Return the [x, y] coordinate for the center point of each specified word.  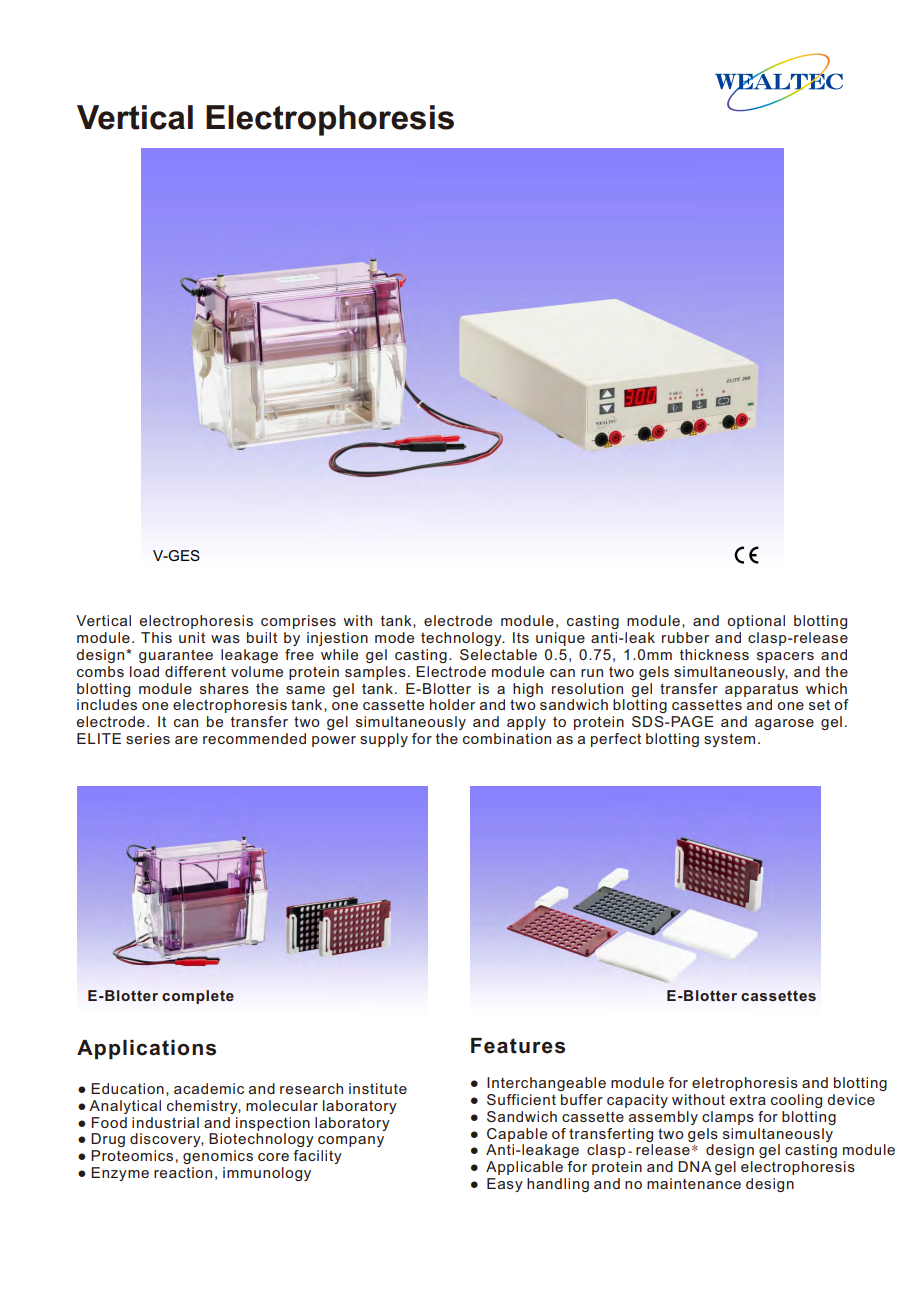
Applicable [524, 1168]
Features [518, 1046]
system [729, 740]
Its [521, 637]
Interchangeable [546, 1084]
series [148, 738]
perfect [616, 740]
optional [756, 622]
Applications [146, 1049]
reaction [183, 1172]
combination [507, 738]
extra [748, 1100]
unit [192, 637]
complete [198, 997]
